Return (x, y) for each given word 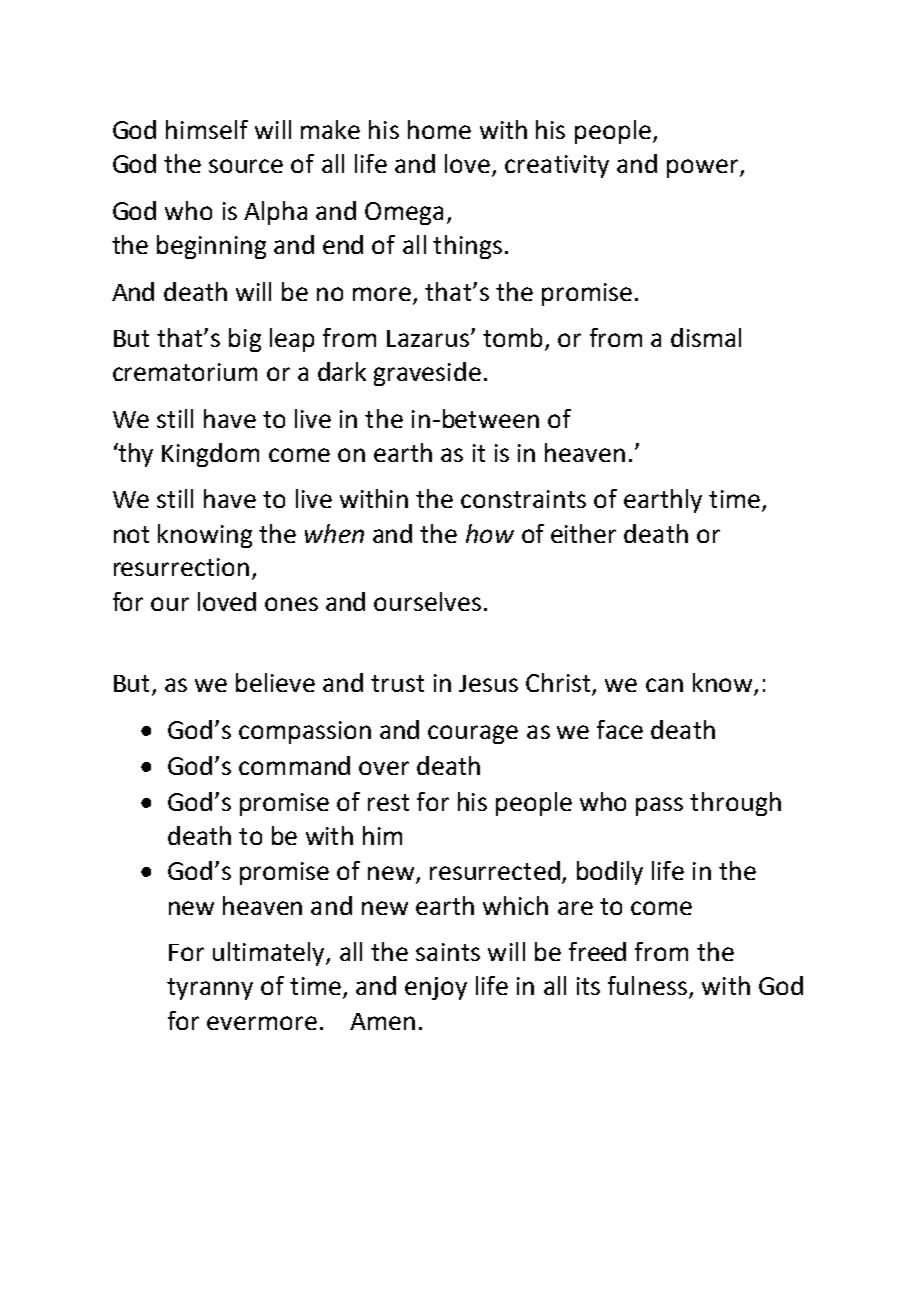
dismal (706, 337)
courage (473, 734)
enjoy (436, 988)
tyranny (210, 989)
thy (135, 455)
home (439, 129)
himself (207, 129)
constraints (523, 499)
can (664, 685)
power (704, 168)
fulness (647, 985)
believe (275, 682)
